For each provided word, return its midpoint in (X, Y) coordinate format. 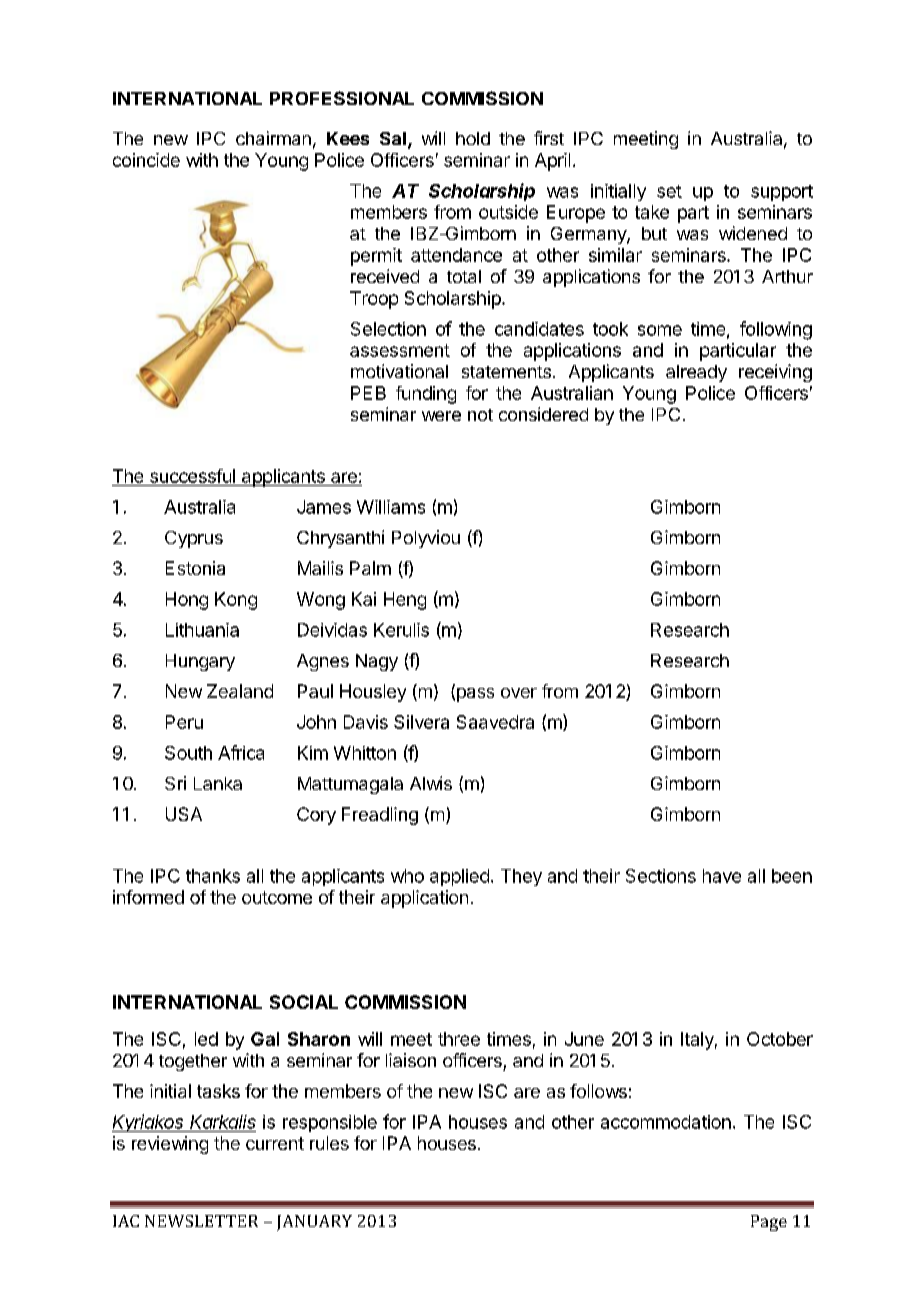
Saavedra (495, 722)
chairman (273, 138)
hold (473, 138)
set (669, 191)
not (480, 415)
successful (192, 476)
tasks (218, 1091)
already (696, 373)
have (722, 876)
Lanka (218, 783)
